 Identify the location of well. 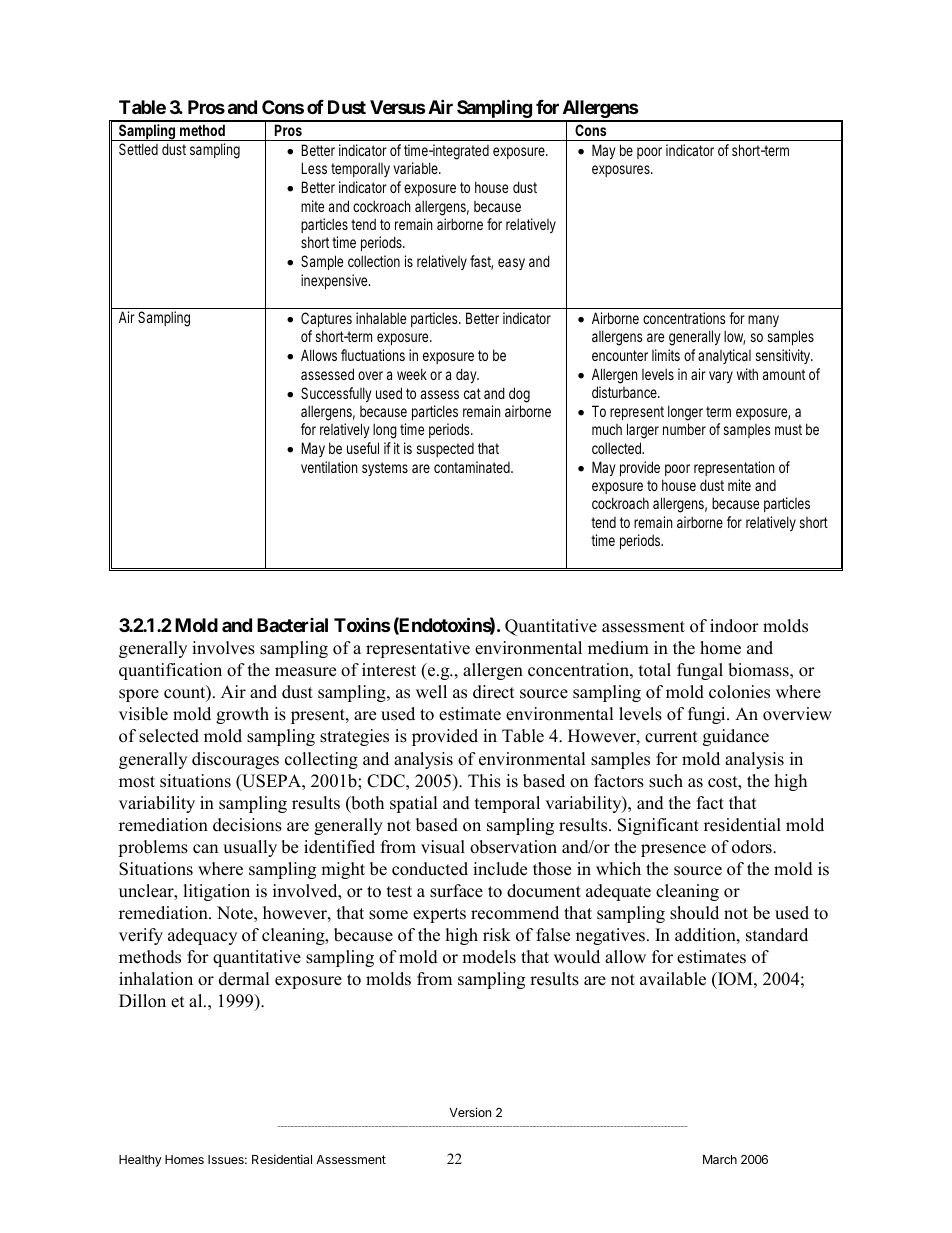
(431, 692).
